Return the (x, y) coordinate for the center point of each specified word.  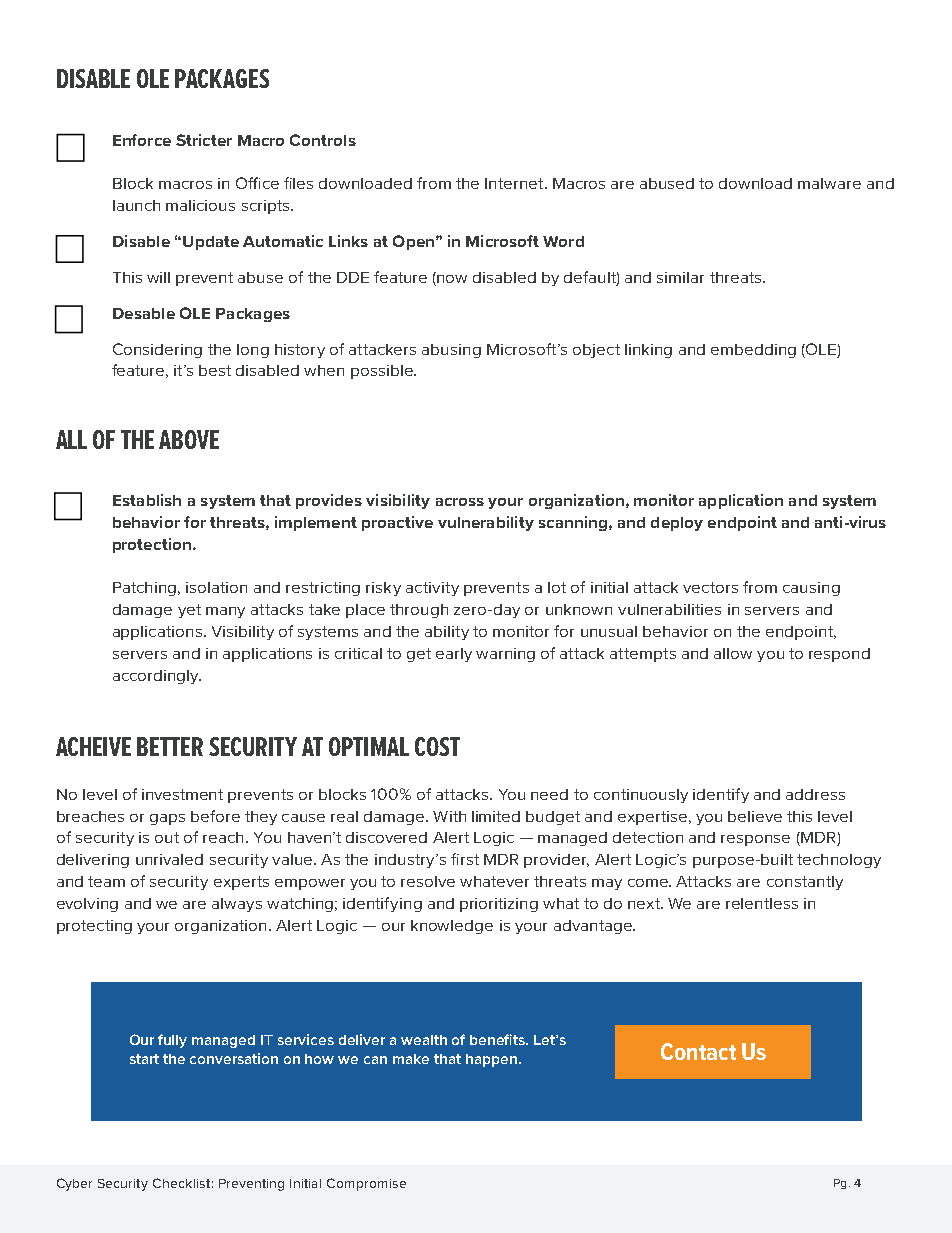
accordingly (157, 677)
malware (829, 183)
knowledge (452, 927)
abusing (451, 351)
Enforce (142, 140)
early (454, 655)
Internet (515, 183)
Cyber (74, 1184)
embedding (753, 351)
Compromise (366, 1184)
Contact (698, 1051)
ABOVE (189, 439)
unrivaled (169, 859)
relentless (762, 903)
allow (733, 653)
